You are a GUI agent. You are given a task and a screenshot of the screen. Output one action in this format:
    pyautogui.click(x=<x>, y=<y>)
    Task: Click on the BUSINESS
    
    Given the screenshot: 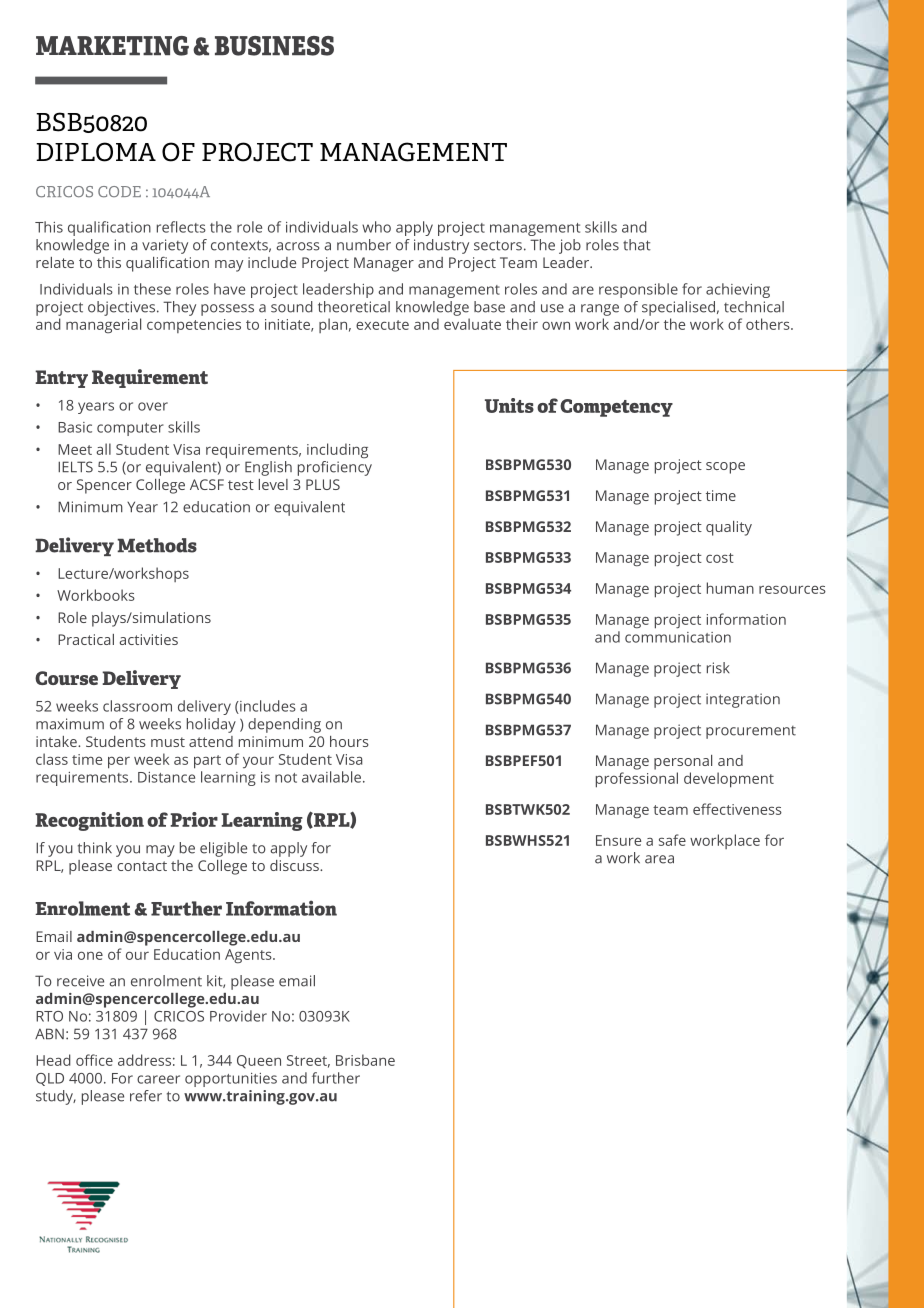 What is the action you would take?
    pyautogui.click(x=274, y=46)
